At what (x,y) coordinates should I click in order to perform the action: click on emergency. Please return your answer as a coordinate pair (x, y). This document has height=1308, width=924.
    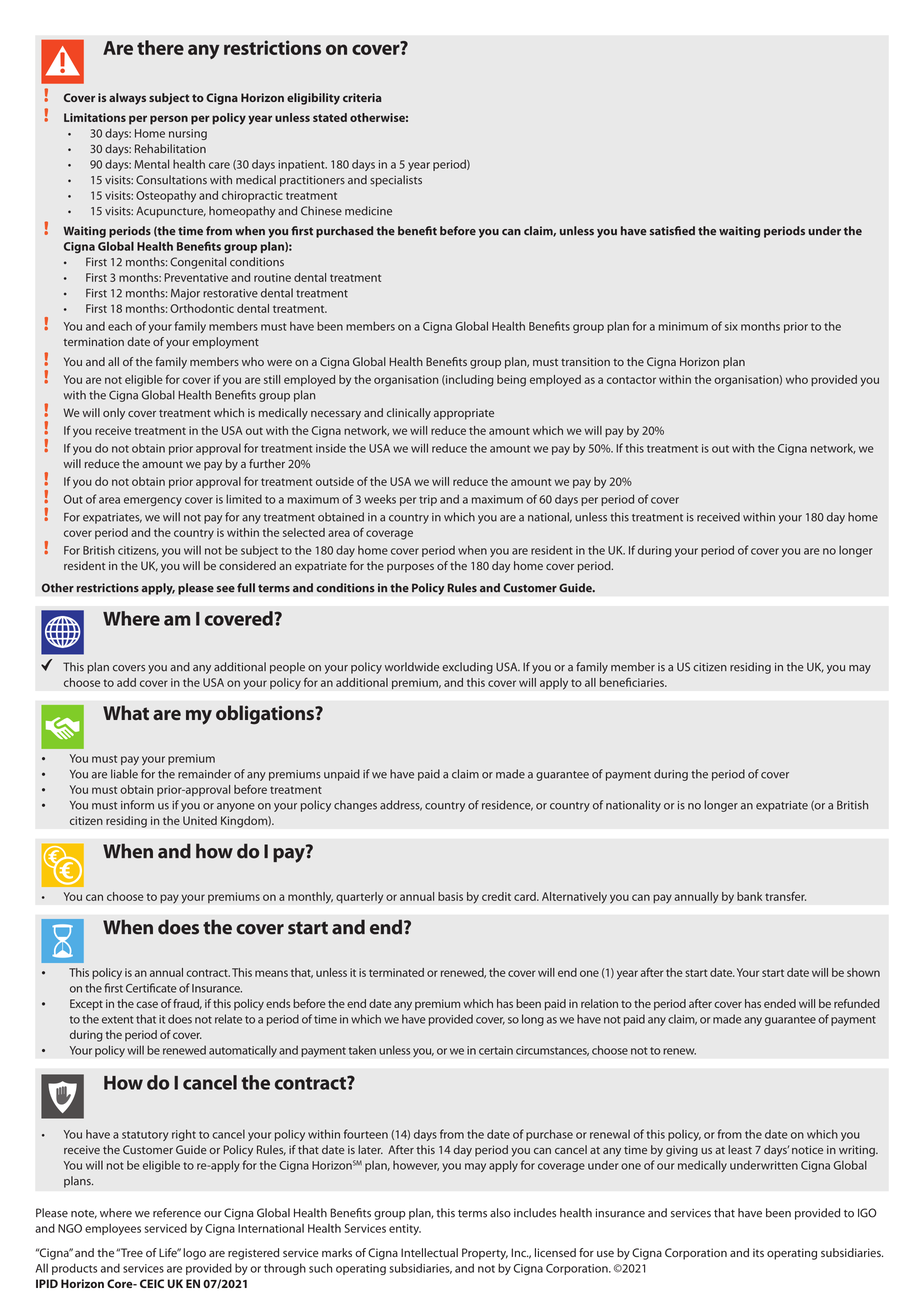
    Looking at the image, I should click on (153, 501).
